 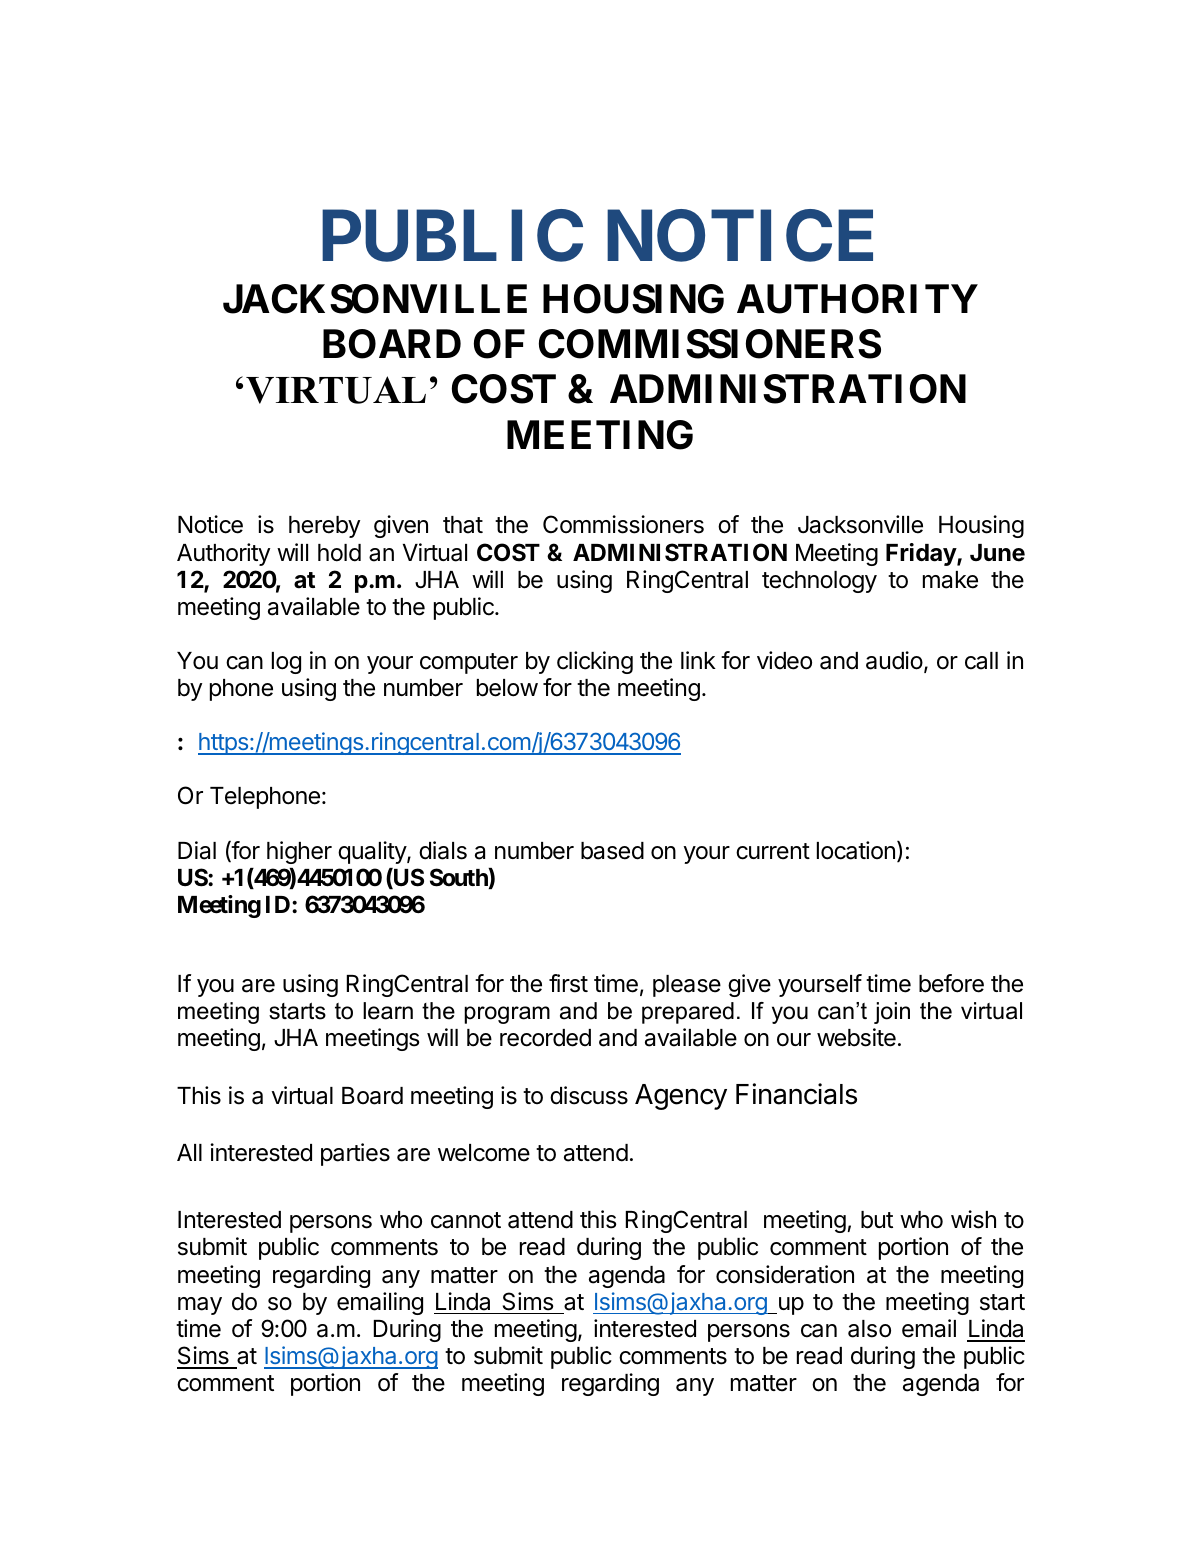 What do you see at coordinates (568, 983) in the document?
I see `first` at bounding box center [568, 983].
